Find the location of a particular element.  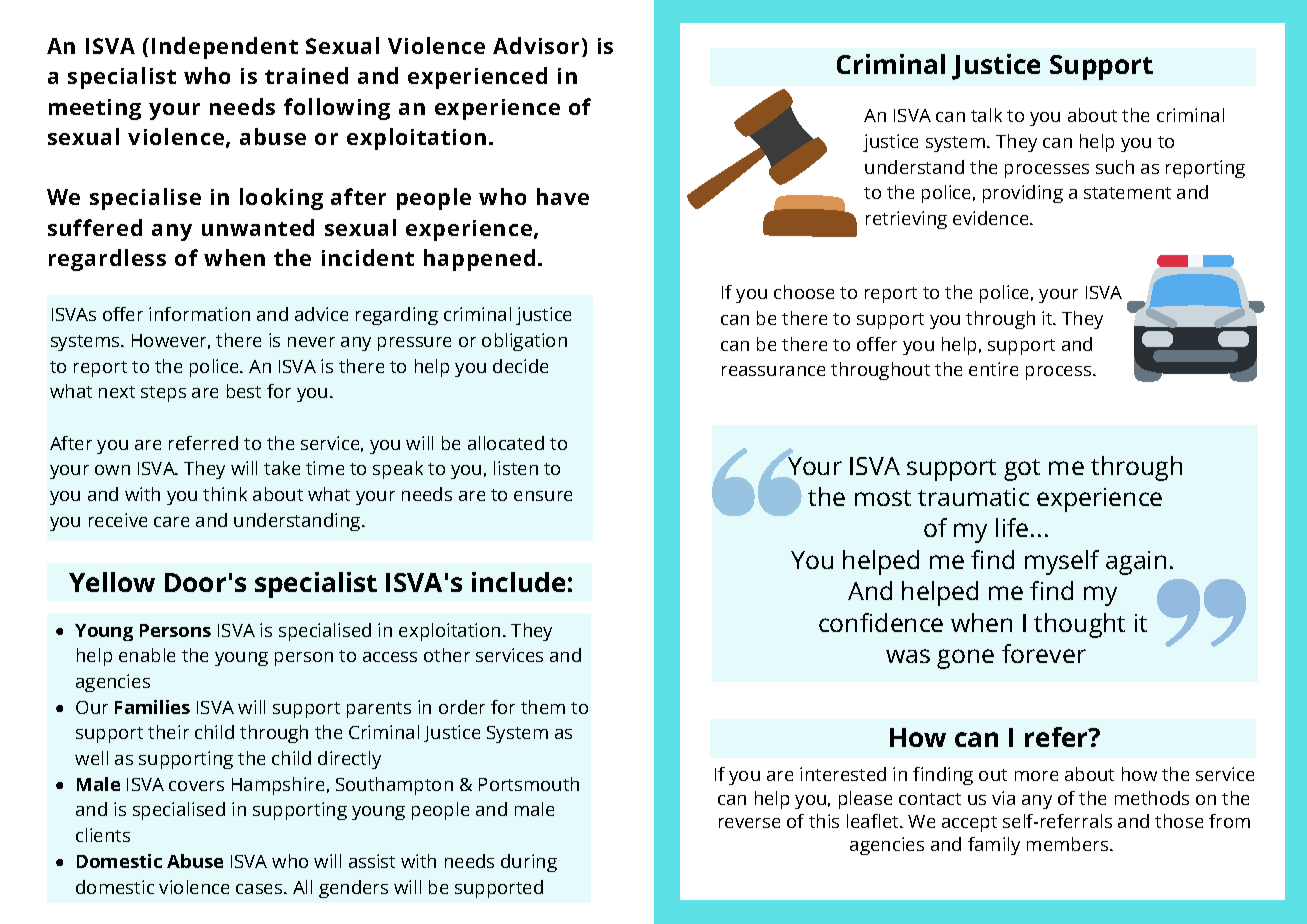

care is located at coordinates (171, 522).
